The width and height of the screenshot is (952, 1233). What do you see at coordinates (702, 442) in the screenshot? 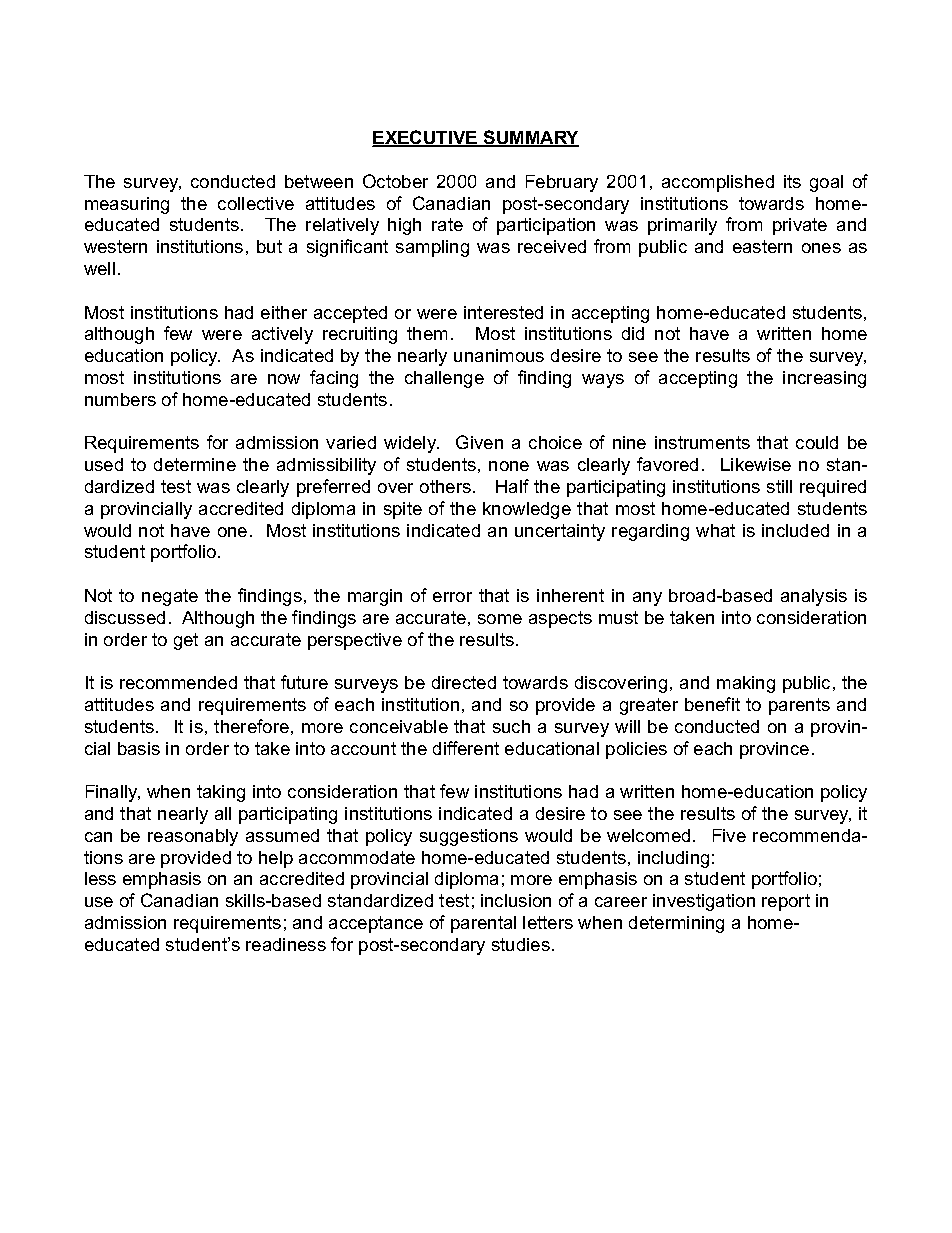
I see `instruments` at bounding box center [702, 442].
